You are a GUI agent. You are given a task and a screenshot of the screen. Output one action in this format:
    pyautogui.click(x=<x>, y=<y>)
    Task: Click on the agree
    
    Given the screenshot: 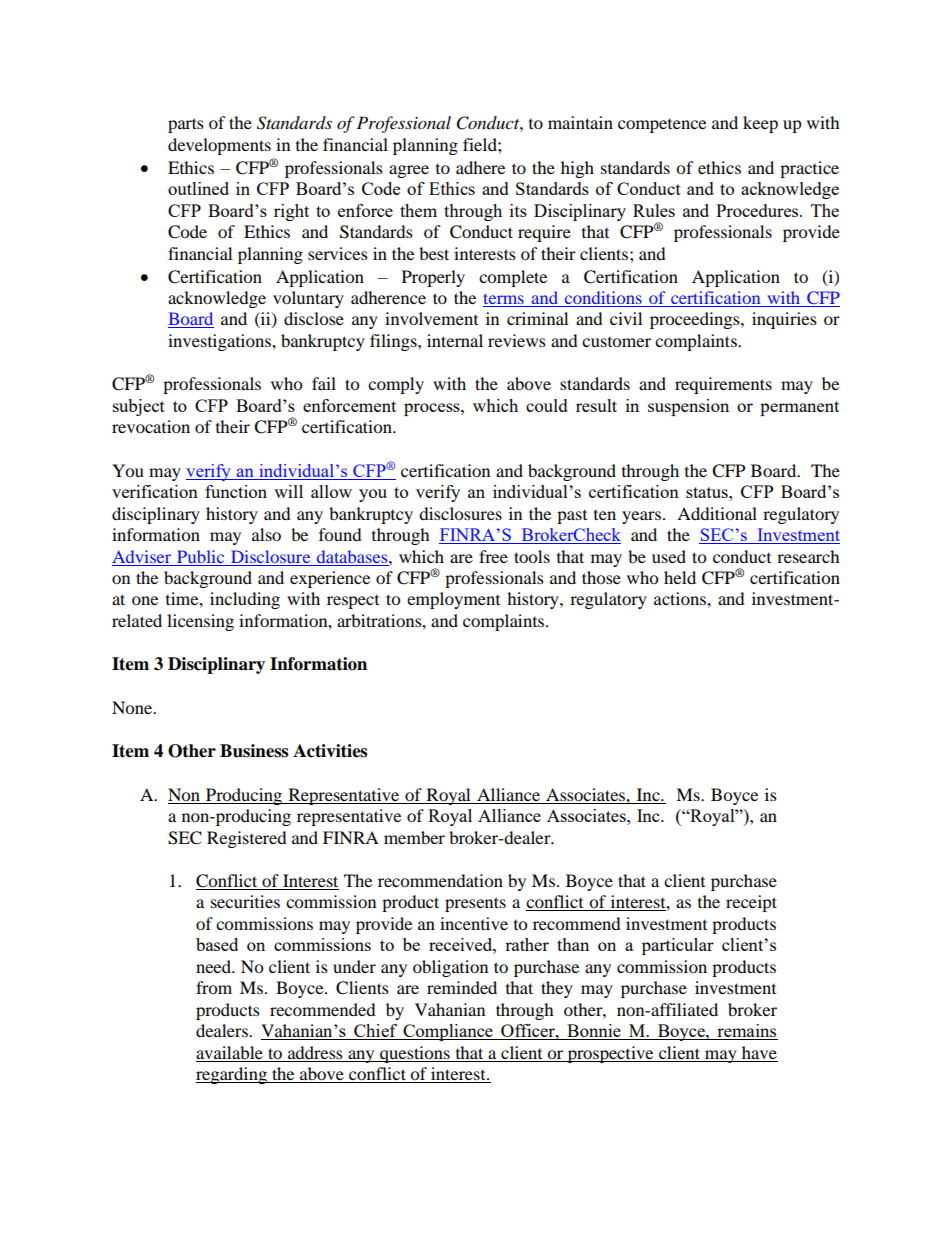 What is the action you would take?
    pyautogui.click(x=409, y=171)
